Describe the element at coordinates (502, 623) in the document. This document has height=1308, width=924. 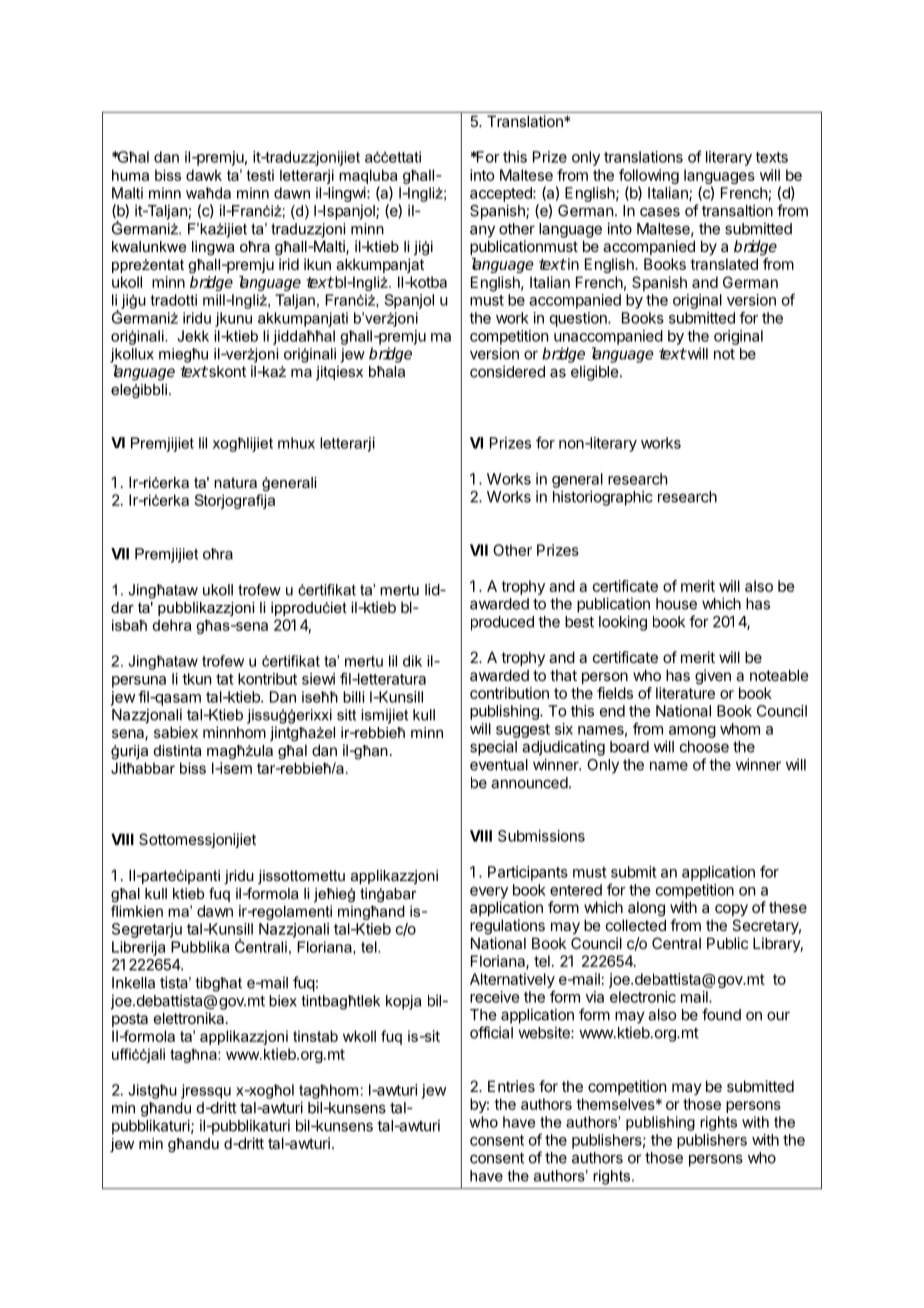
I see `produced` at that location.
